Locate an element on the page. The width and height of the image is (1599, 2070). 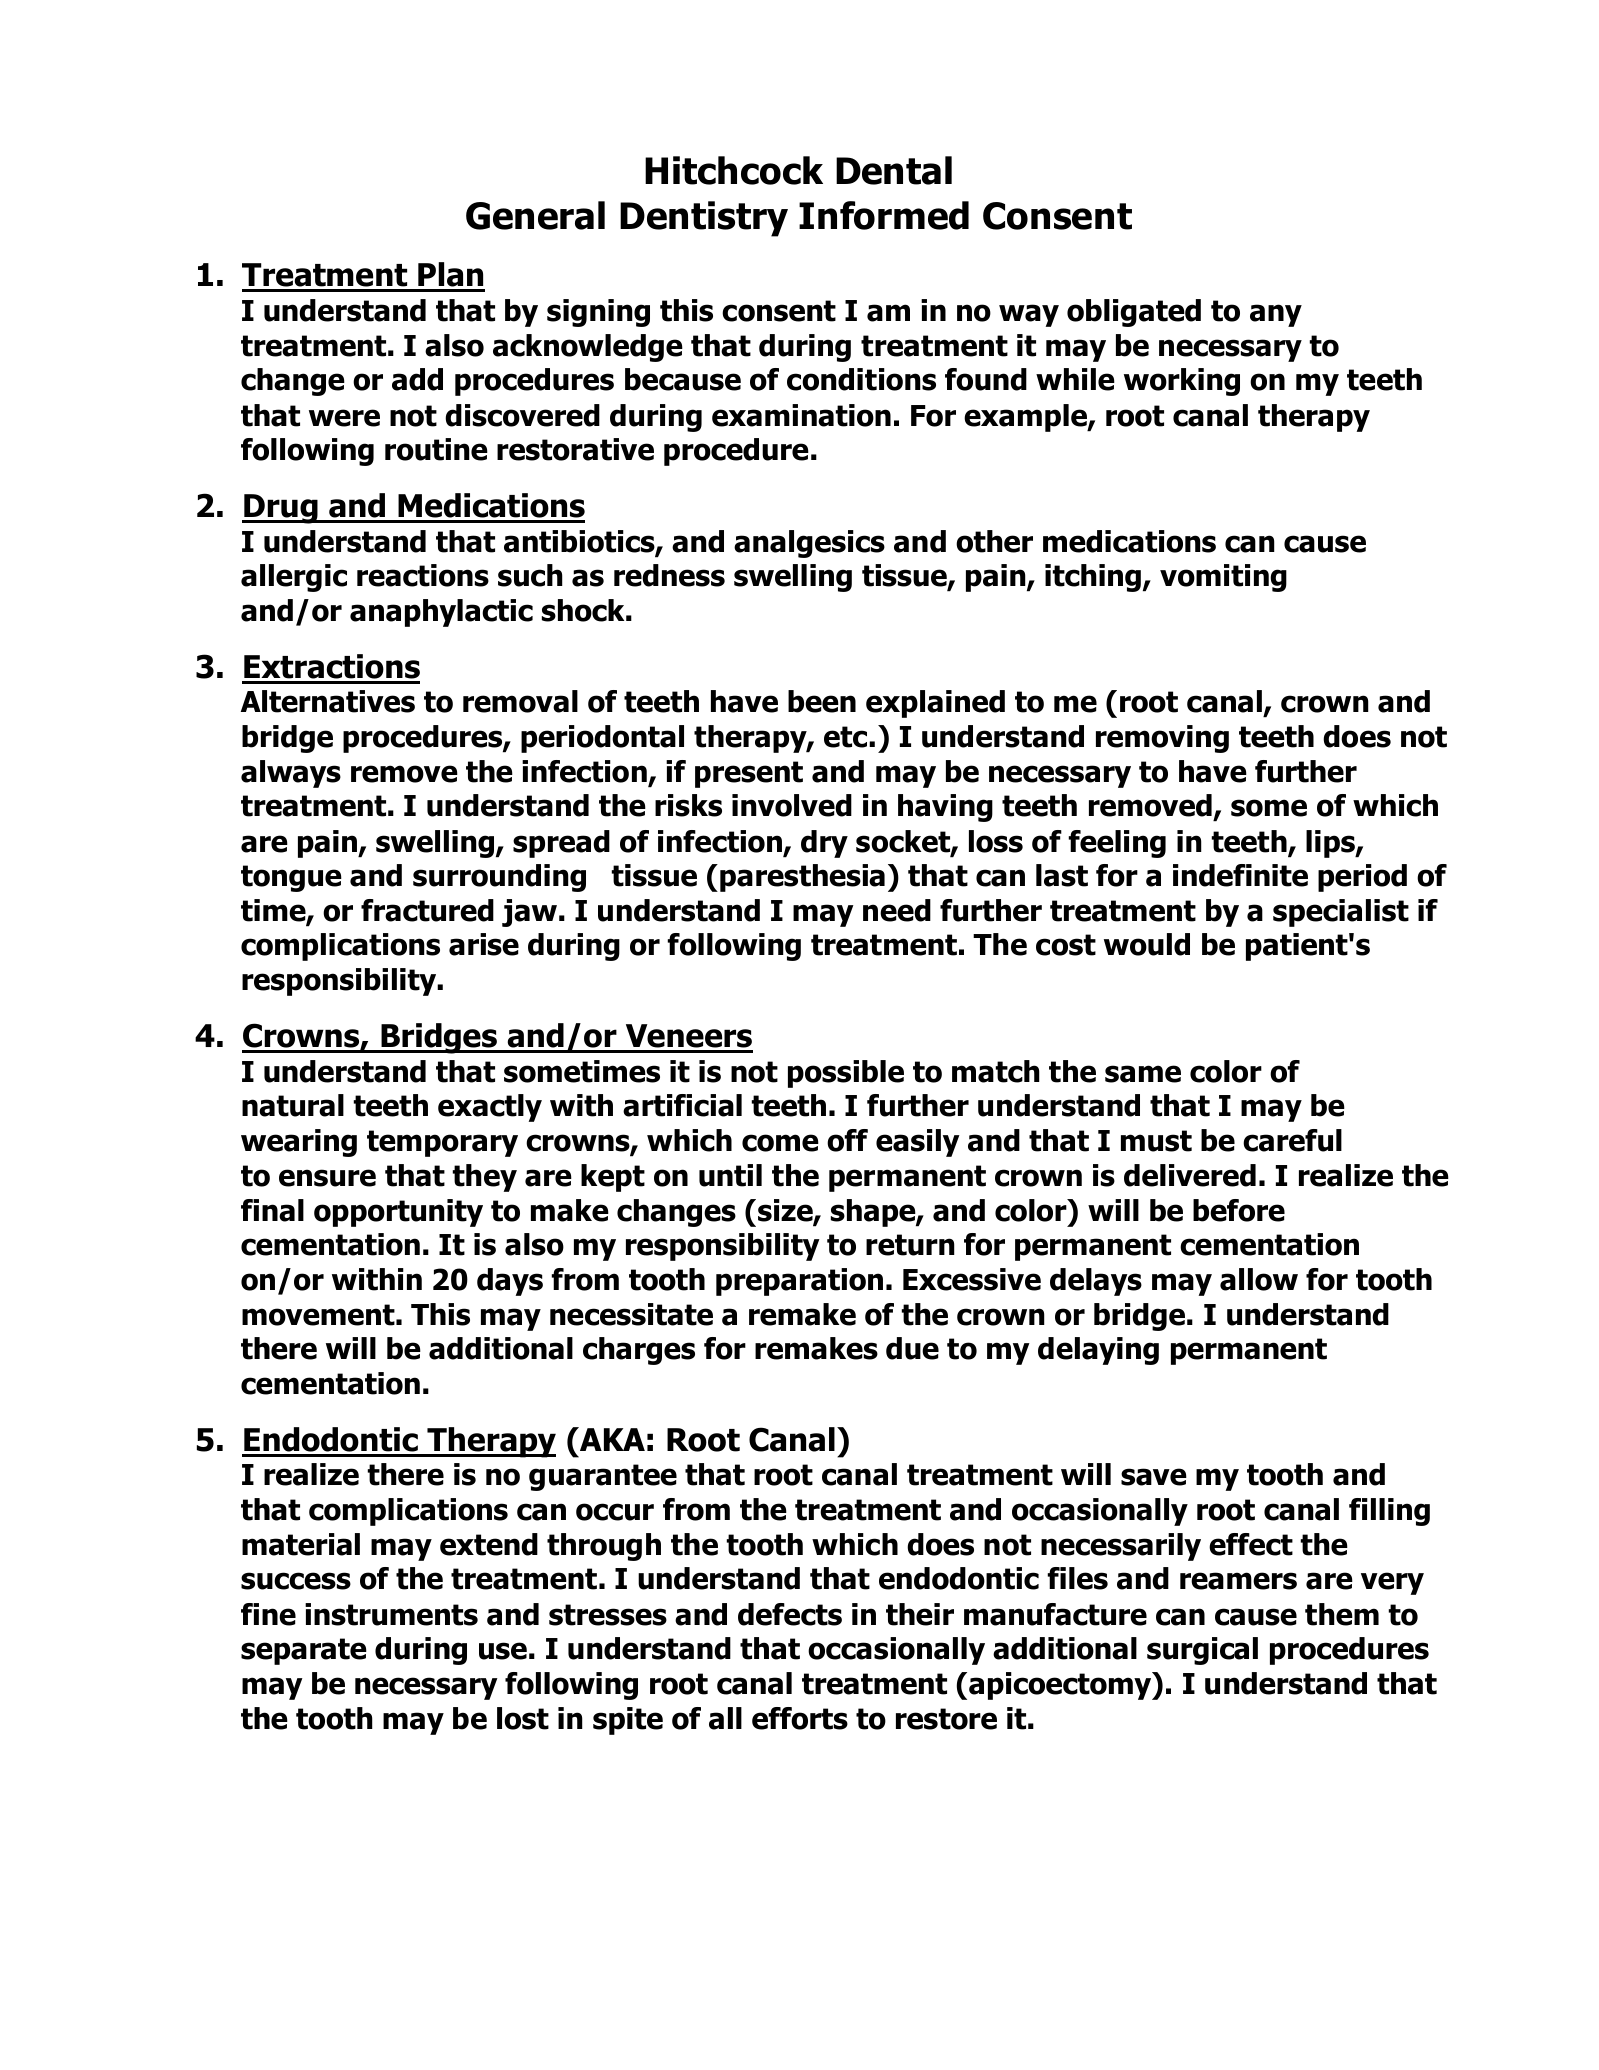
analgesics is located at coordinates (809, 544).
